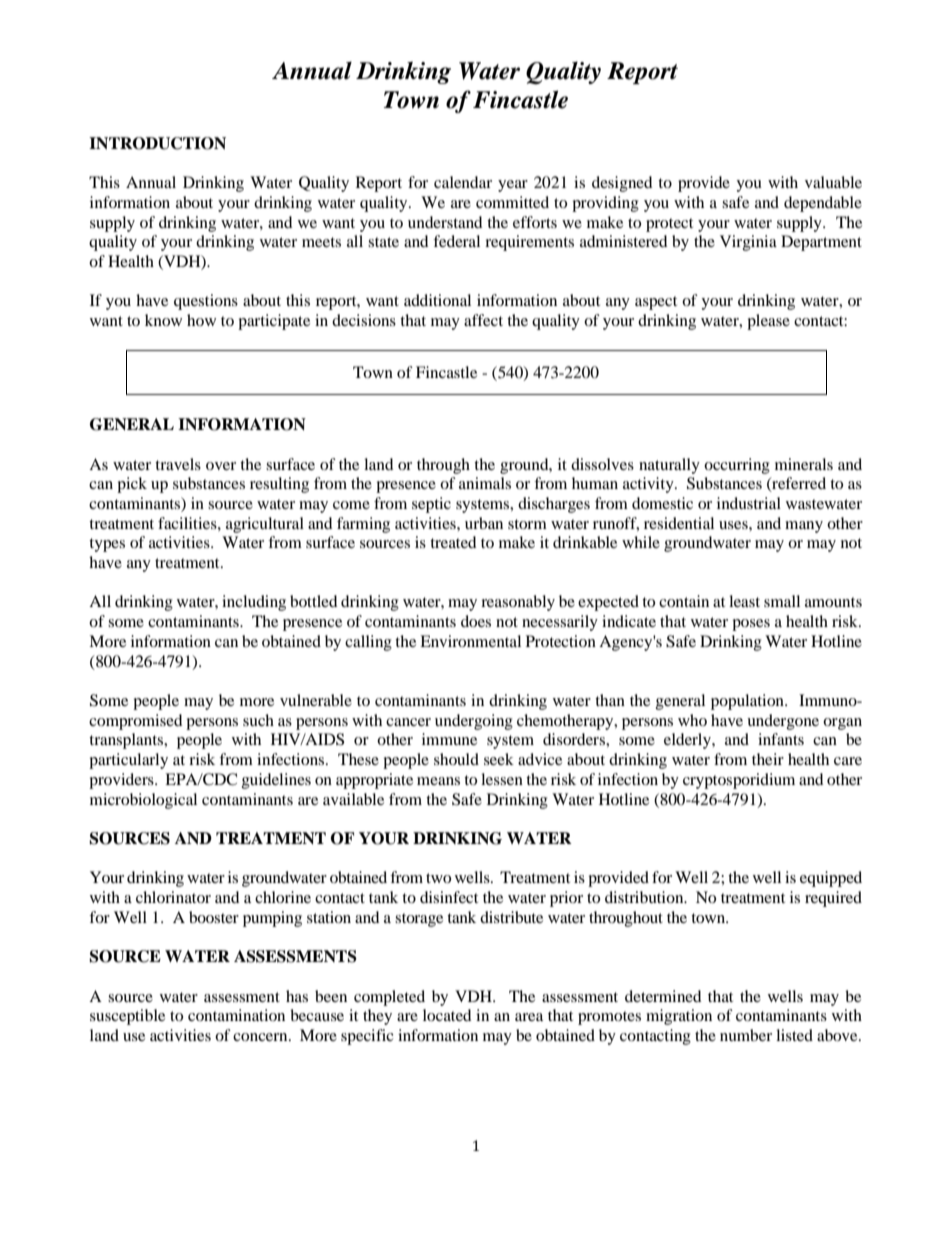 Image resolution: width=952 pixels, height=1233 pixels. I want to click on animals, so click(485, 483).
